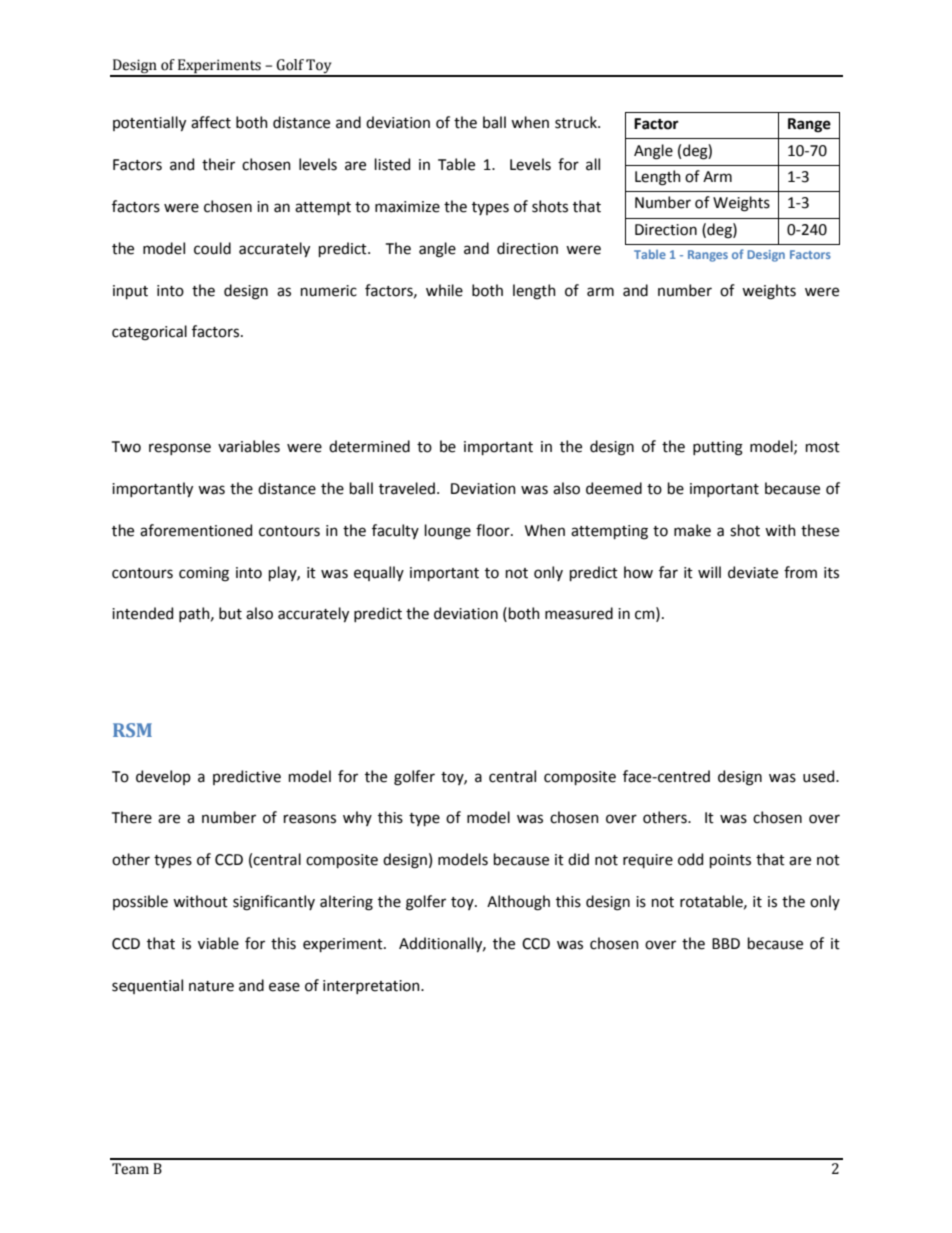  I want to click on response, so click(180, 449).
